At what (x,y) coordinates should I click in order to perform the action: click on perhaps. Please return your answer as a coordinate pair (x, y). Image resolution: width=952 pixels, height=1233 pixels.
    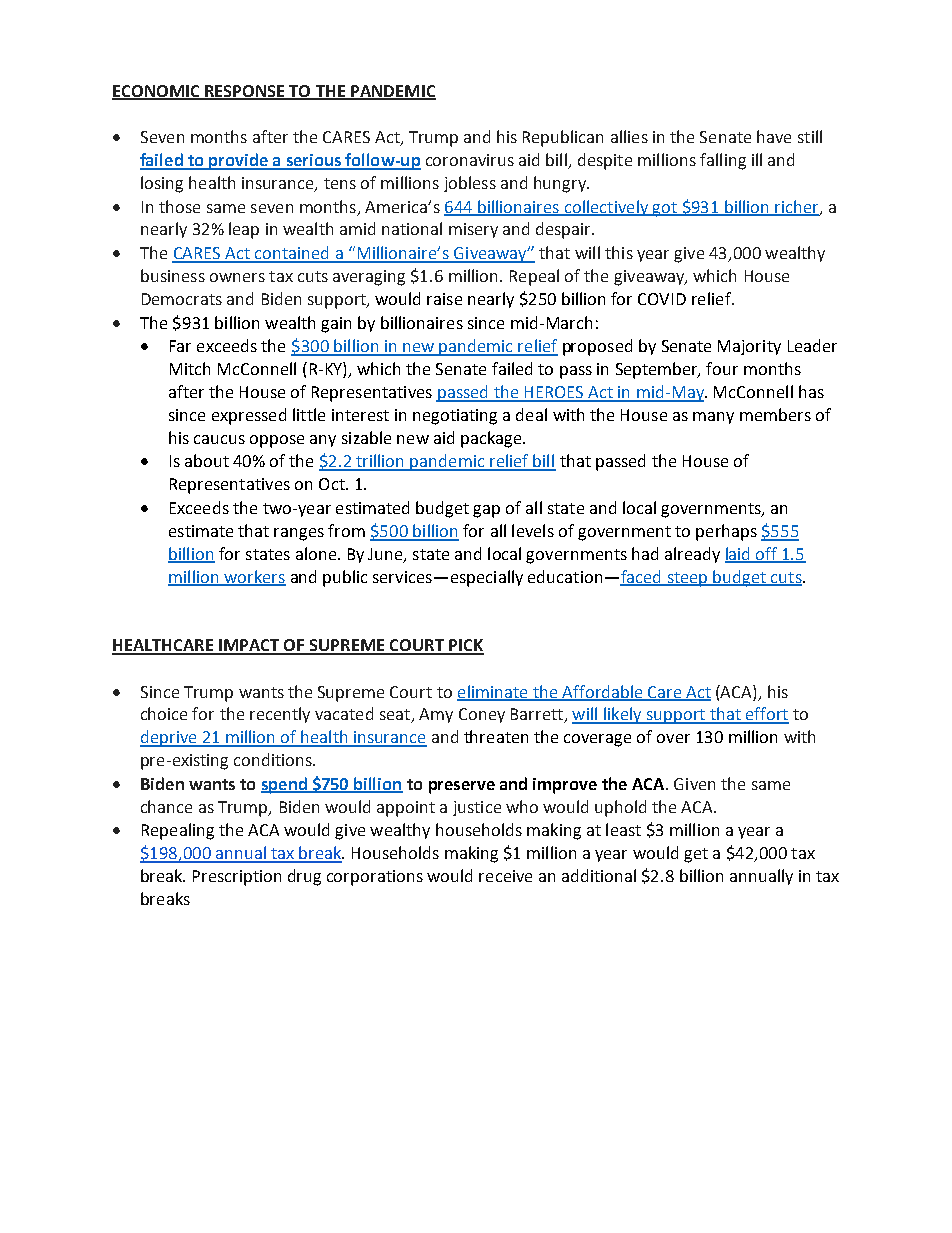
    Looking at the image, I should click on (726, 532).
